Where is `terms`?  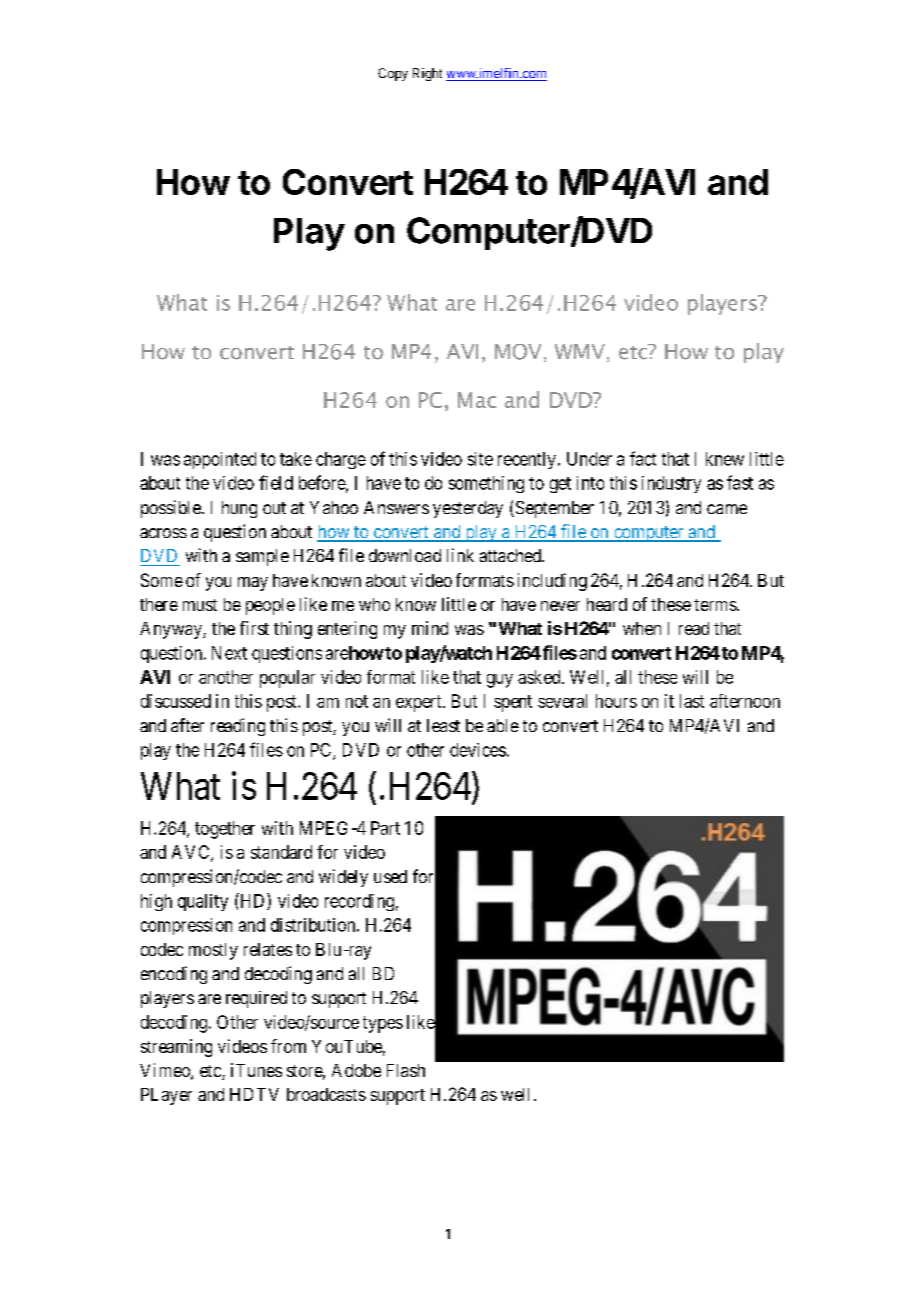
terms is located at coordinates (716, 605).
